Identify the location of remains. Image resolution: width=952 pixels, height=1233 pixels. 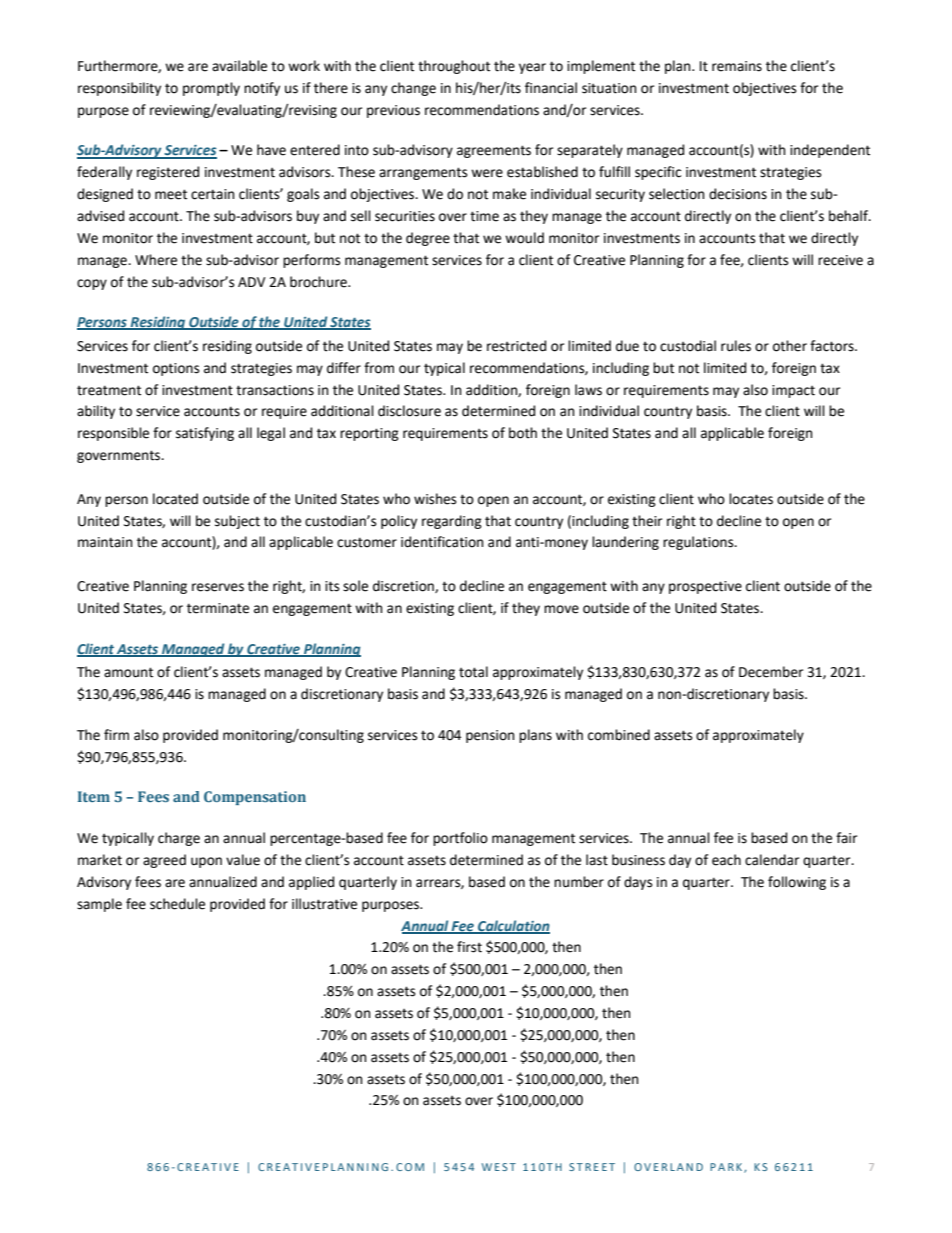
(737, 66).
